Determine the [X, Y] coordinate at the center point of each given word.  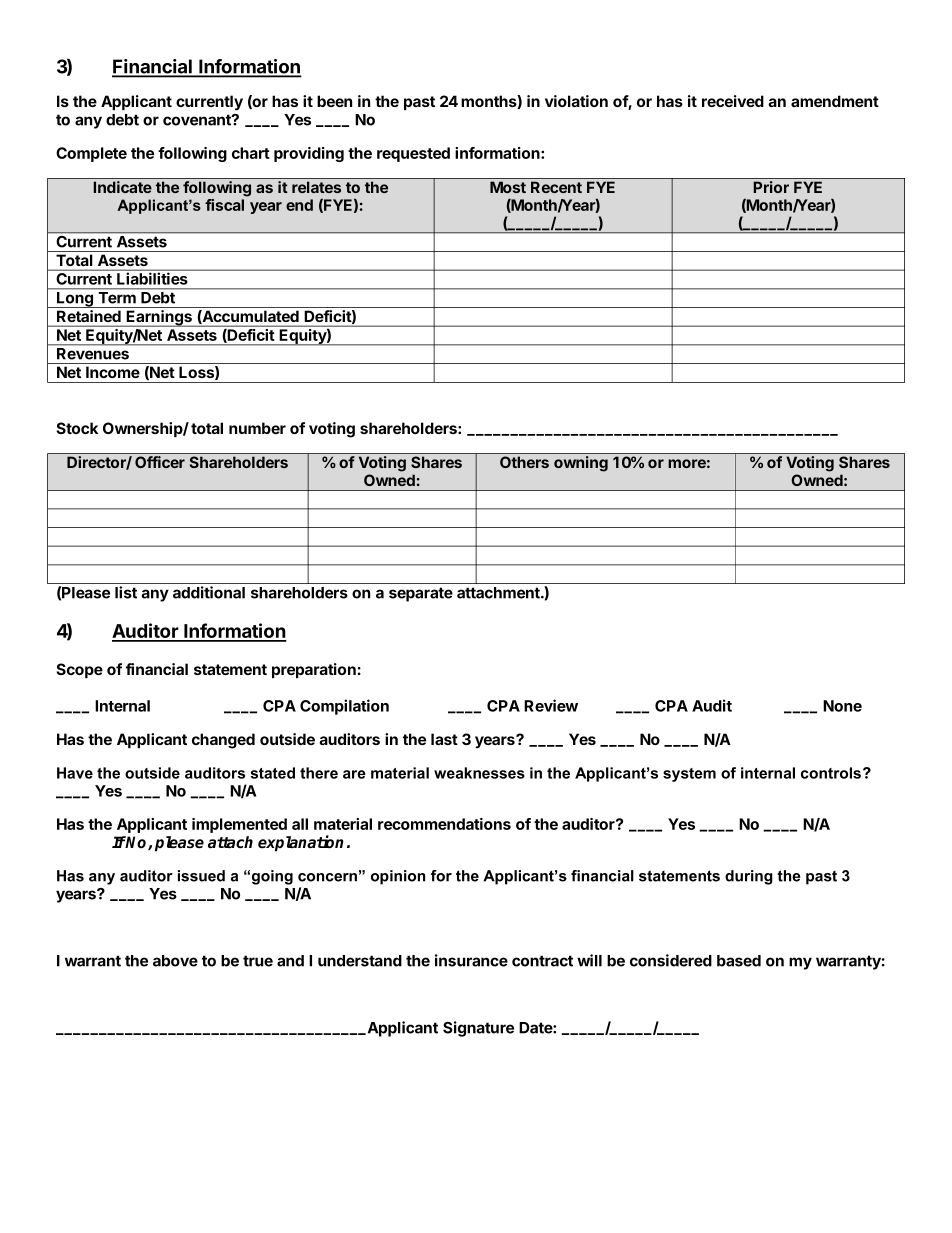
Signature [478, 1029]
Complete [91, 154]
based [739, 961]
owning [581, 464]
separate [421, 594]
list [126, 592]
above [175, 961]
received [733, 101]
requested [413, 154]
